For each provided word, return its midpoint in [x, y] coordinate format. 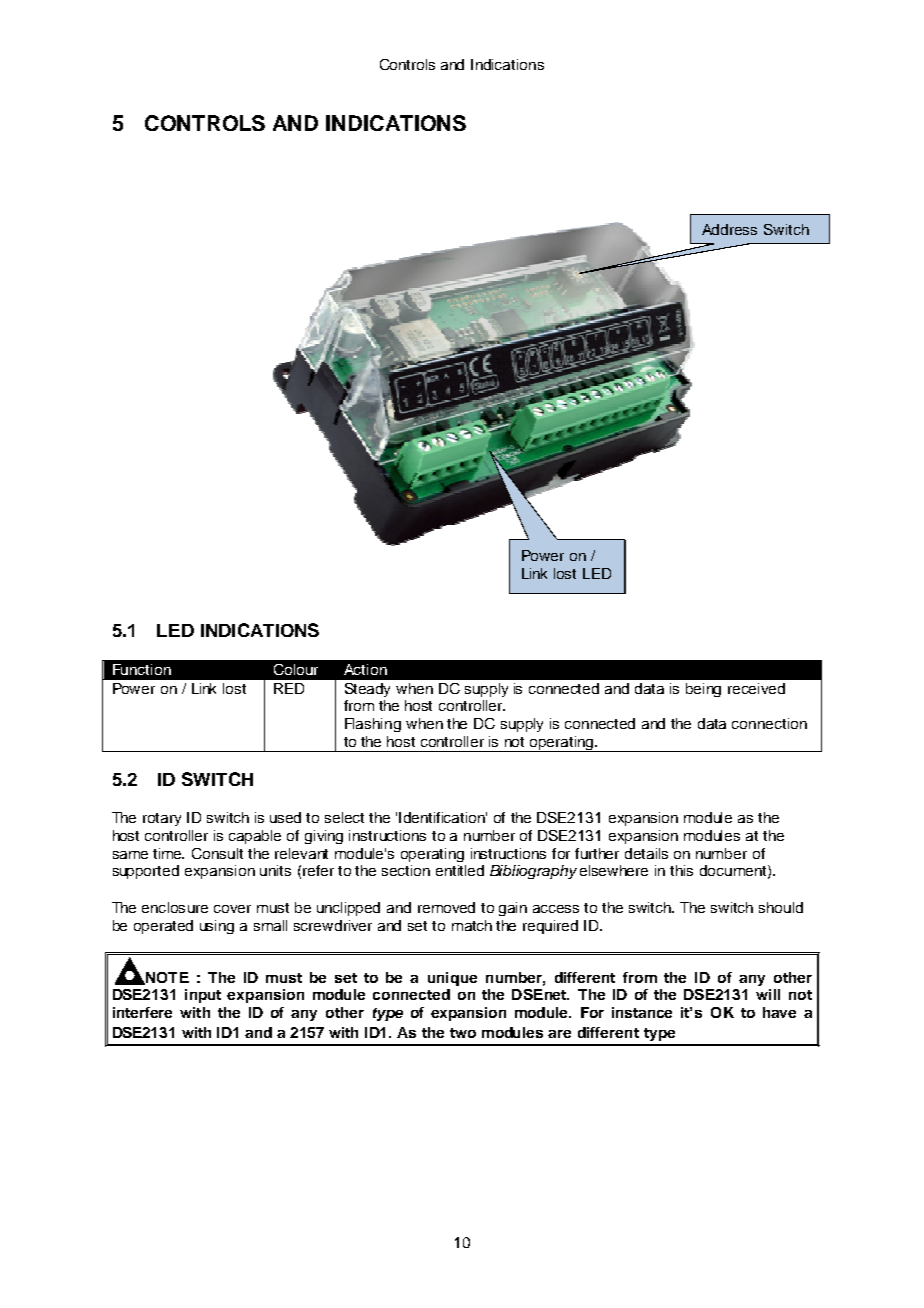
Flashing [373, 725]
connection [769, 723]
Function [142, 669]
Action [365, 669]
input [203, 996]
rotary [162, 819]
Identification [443, 817]
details [646, 853]
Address [729, 229]
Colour [296, 669]
